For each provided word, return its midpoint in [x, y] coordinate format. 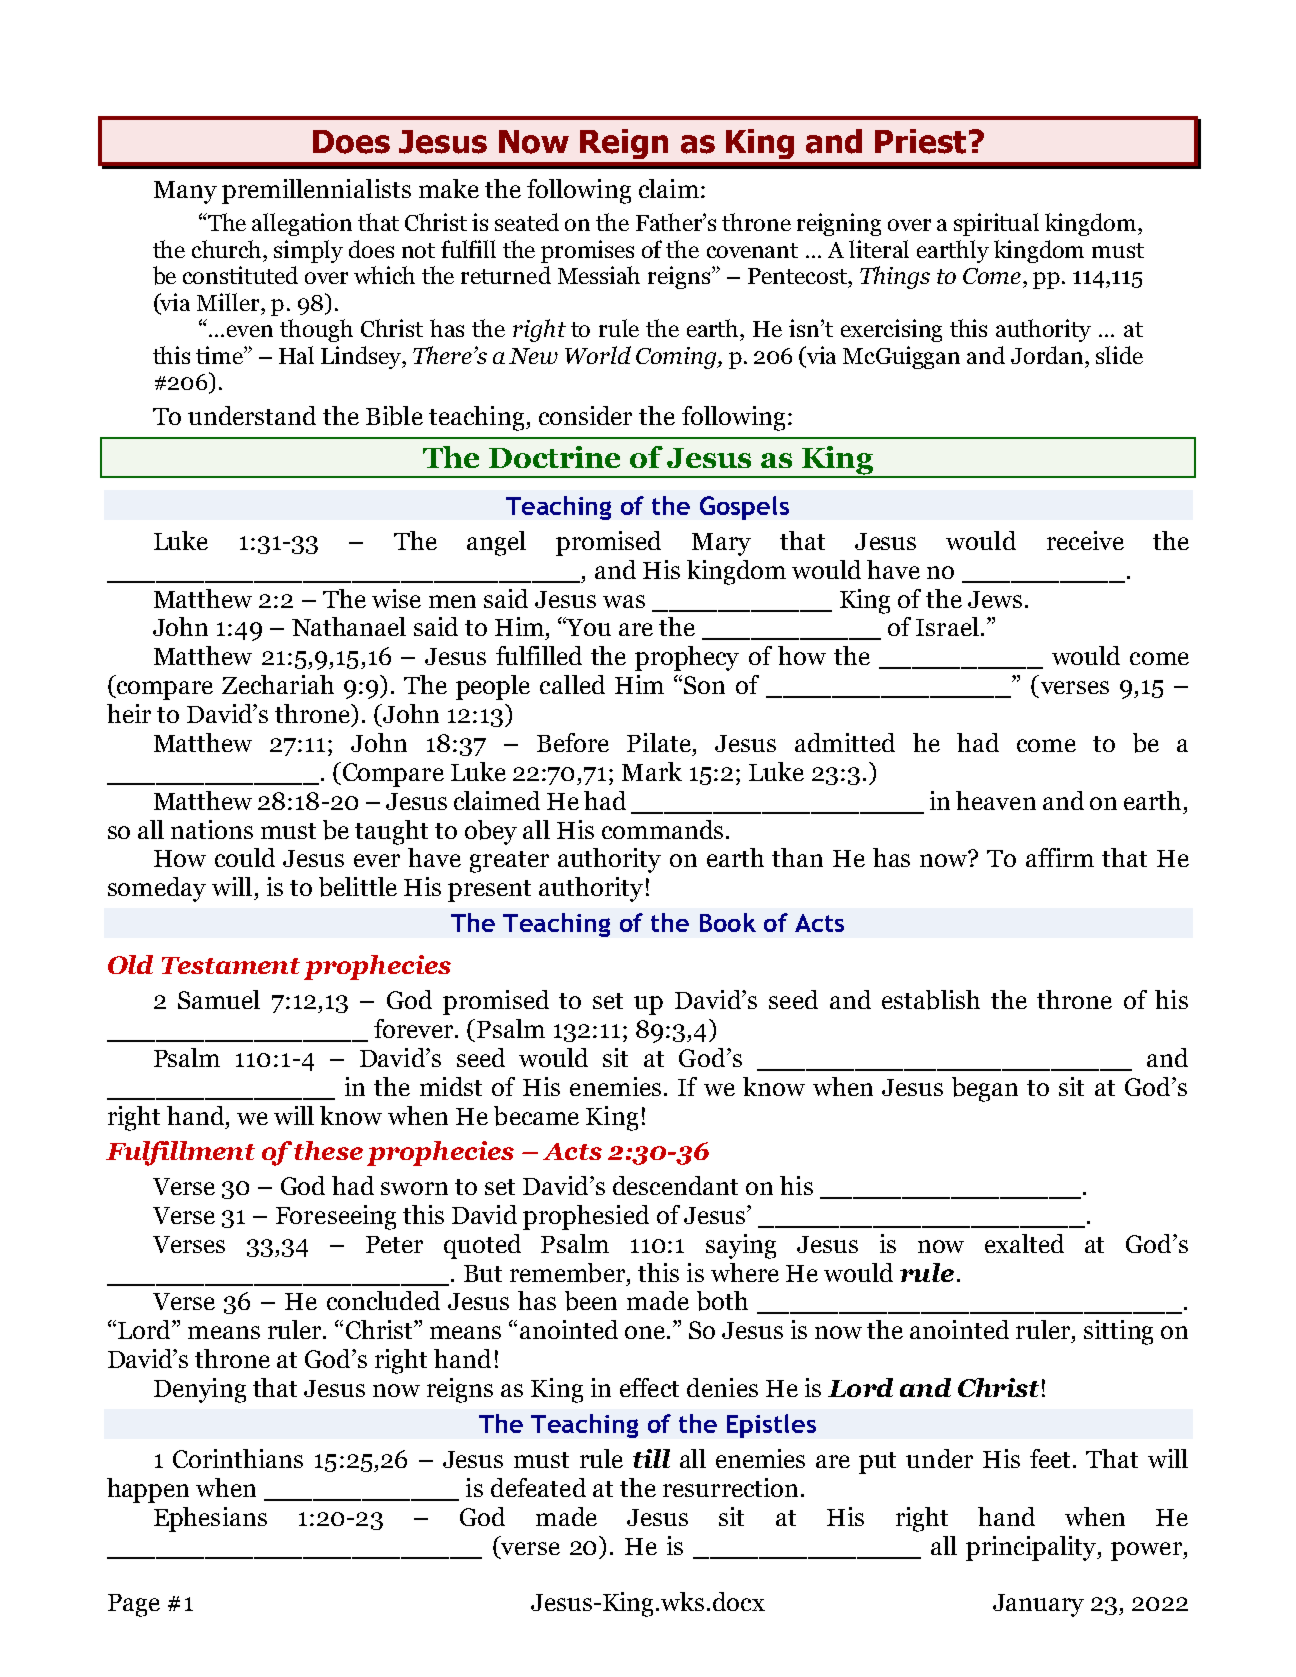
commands [662, 829]
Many [185, 192]
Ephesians [210, 1519]
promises [587, 251]
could [245, 857]
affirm [1060, 857]
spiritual [996, 224]
